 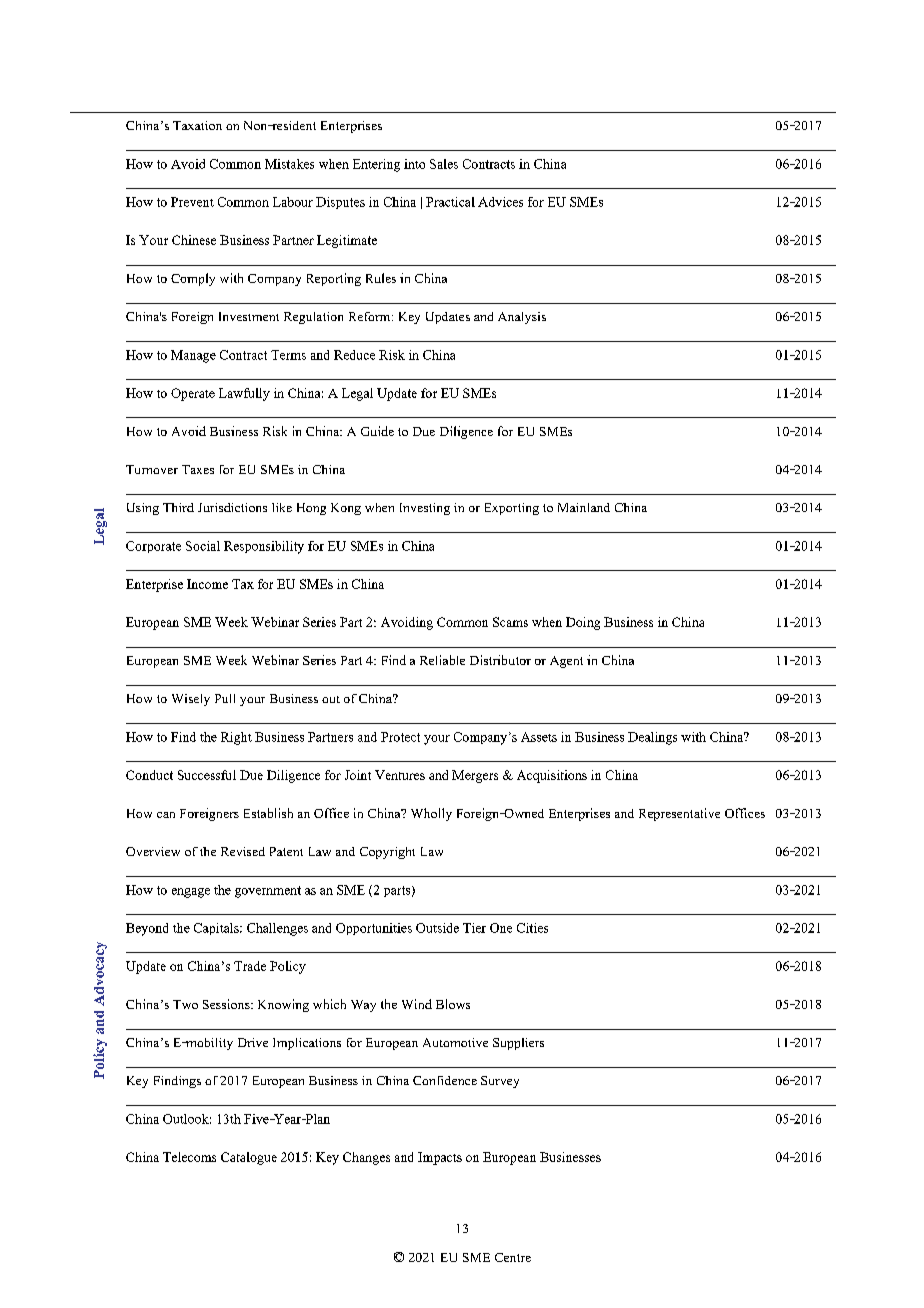 I want to click on into, so click(x=414, y=164).
